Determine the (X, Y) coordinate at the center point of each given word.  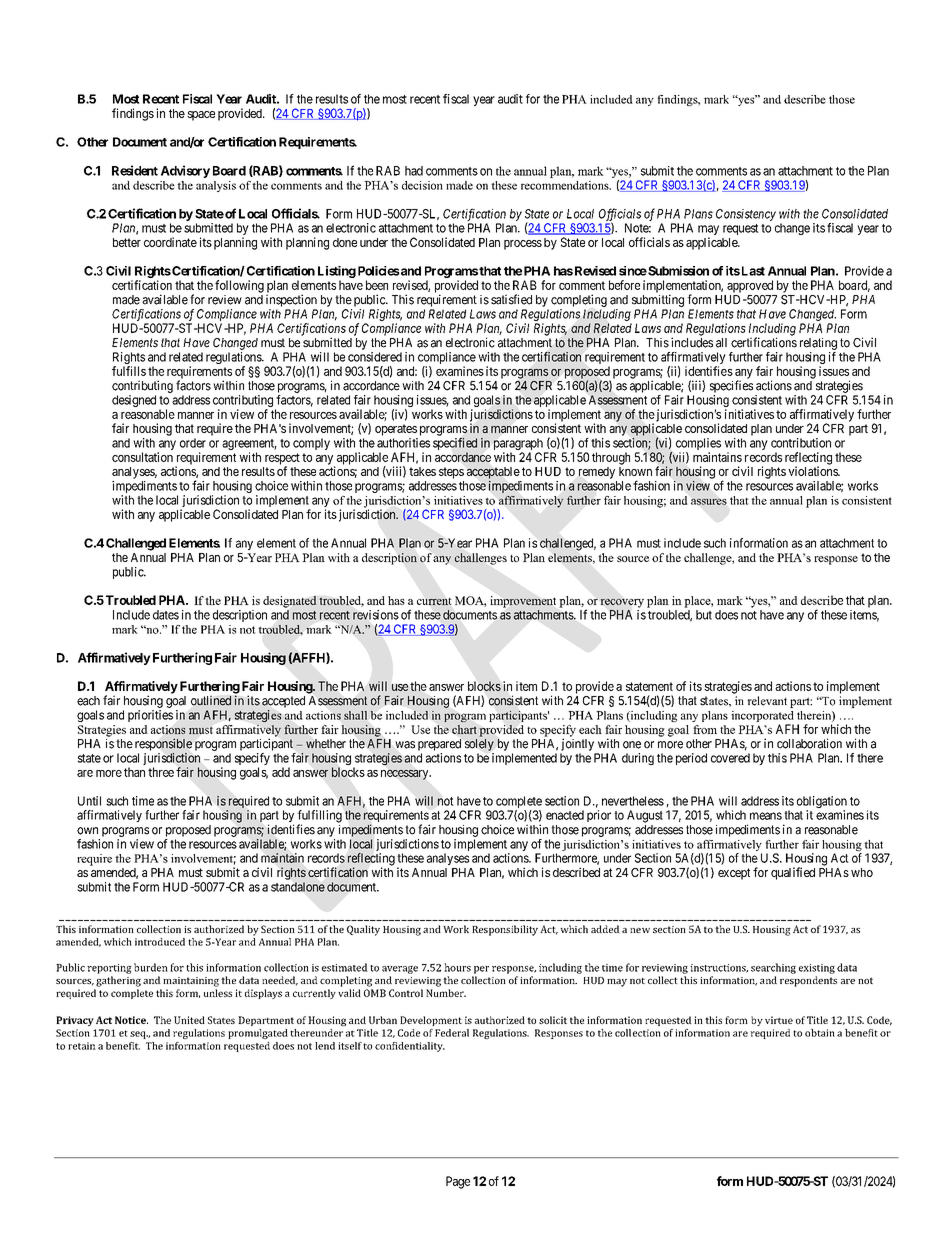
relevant (767, 701)
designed (134, 401)
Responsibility (505, 930)
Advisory (185, 171)
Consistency (746, 215)
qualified (793, 873)
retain (82, 1046)
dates (166, 615)
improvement (523, 602)
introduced (160, 942)
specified (455, 444)
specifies (731, 386)
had (414, 171)
